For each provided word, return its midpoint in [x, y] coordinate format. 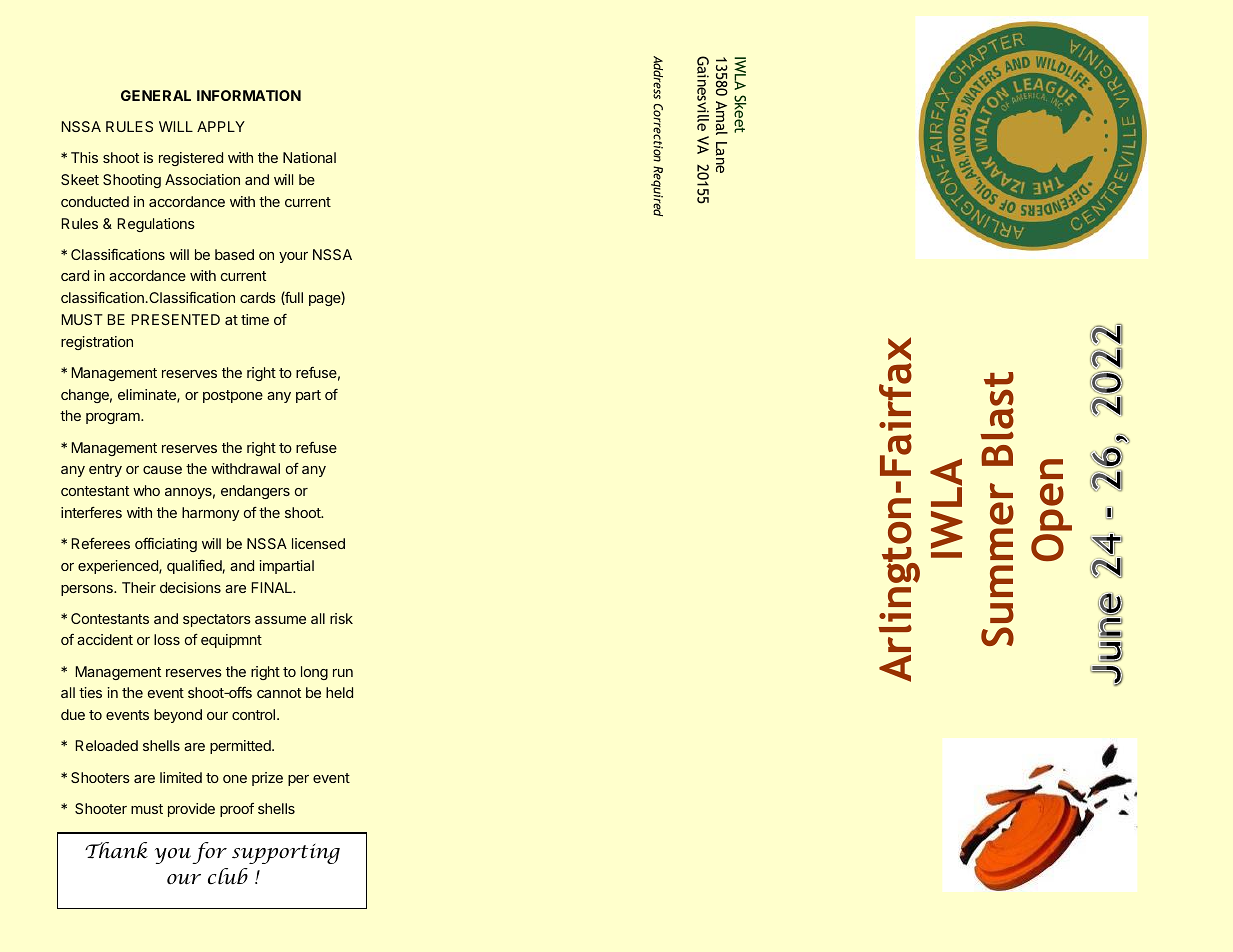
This [84, 157]
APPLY [221, 126]
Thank [116, 850]
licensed [318, 543]
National [309, 157]
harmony [210, 514]
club [228, 876]
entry [105, 470]
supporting [286, 854]
